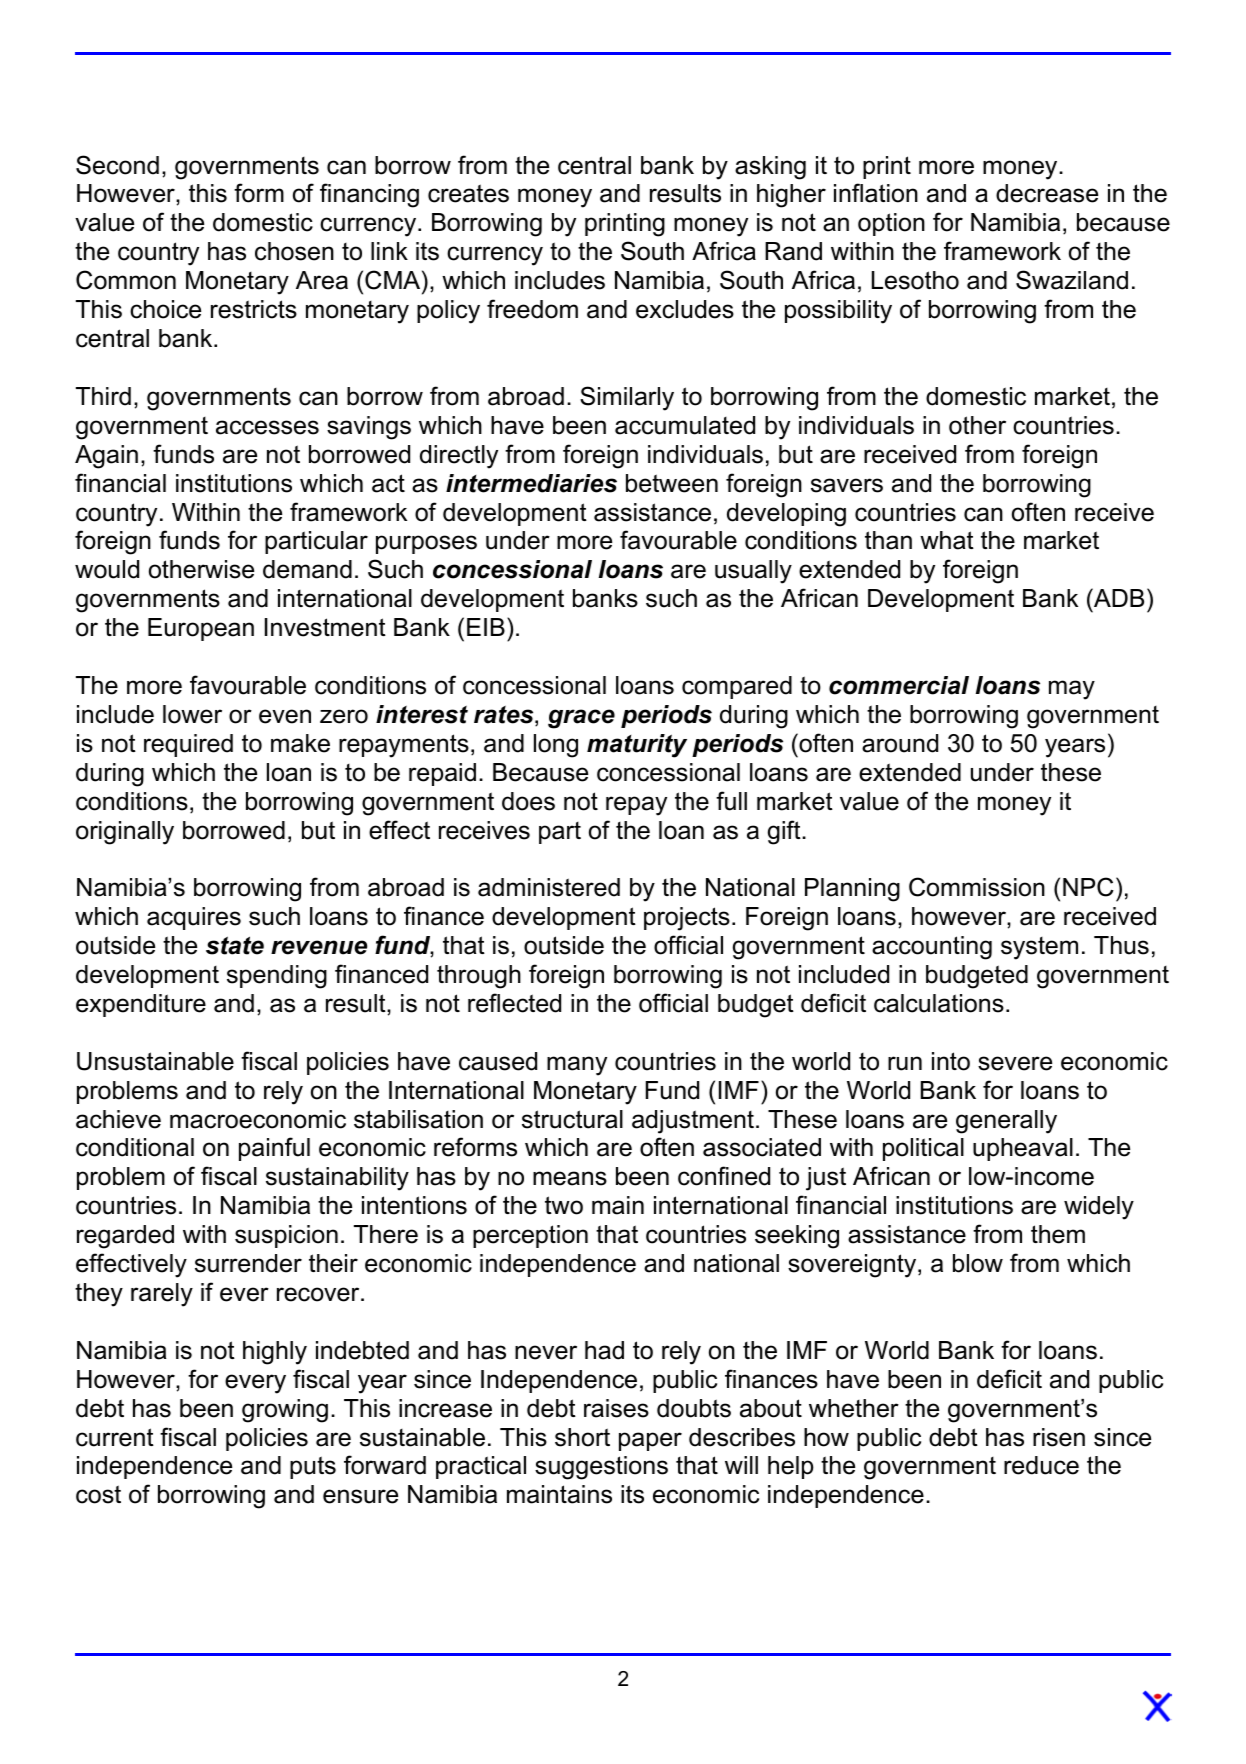 This screenshot has width=1246, height=1764. Describe the element at coordinates (294, 251) in the screenshot. I see `chosen` at that location.
